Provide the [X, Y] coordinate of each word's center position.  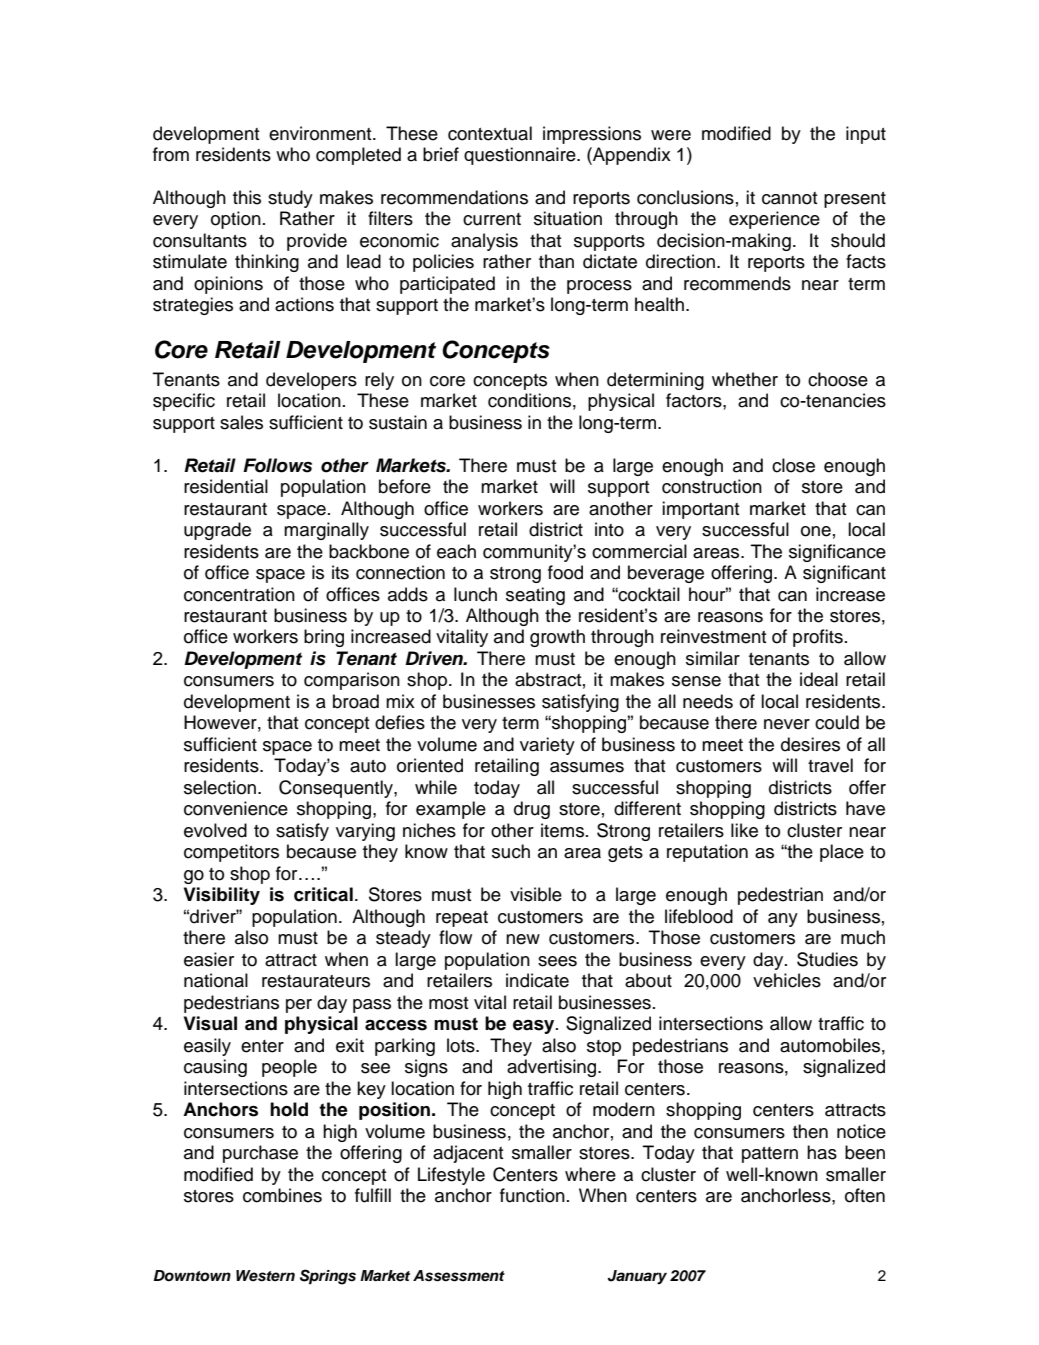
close [793, 465]
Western [265, 1276]
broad [356, 701]
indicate [537, 980]
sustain [398, 422]
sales [241, 422]
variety [547, 746]
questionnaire [521, 156]
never [787, 724]
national [216, 980]
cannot [790, 198]
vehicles [787, 980]
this [247, 197]
